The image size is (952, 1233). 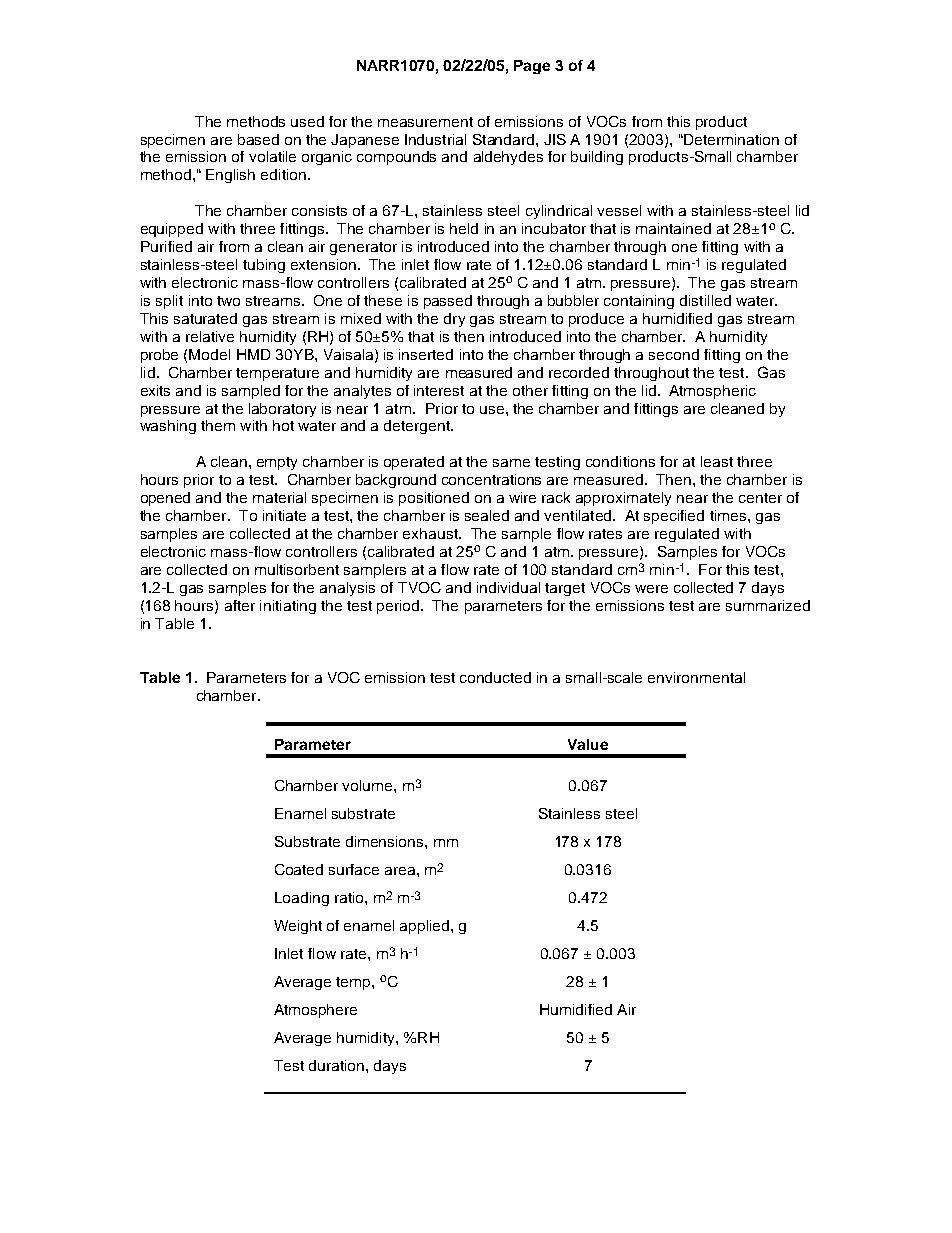 What do you see at coordinates (674, 517) in the screenshot?
I see `specified` at bounding box center [674, 517].
